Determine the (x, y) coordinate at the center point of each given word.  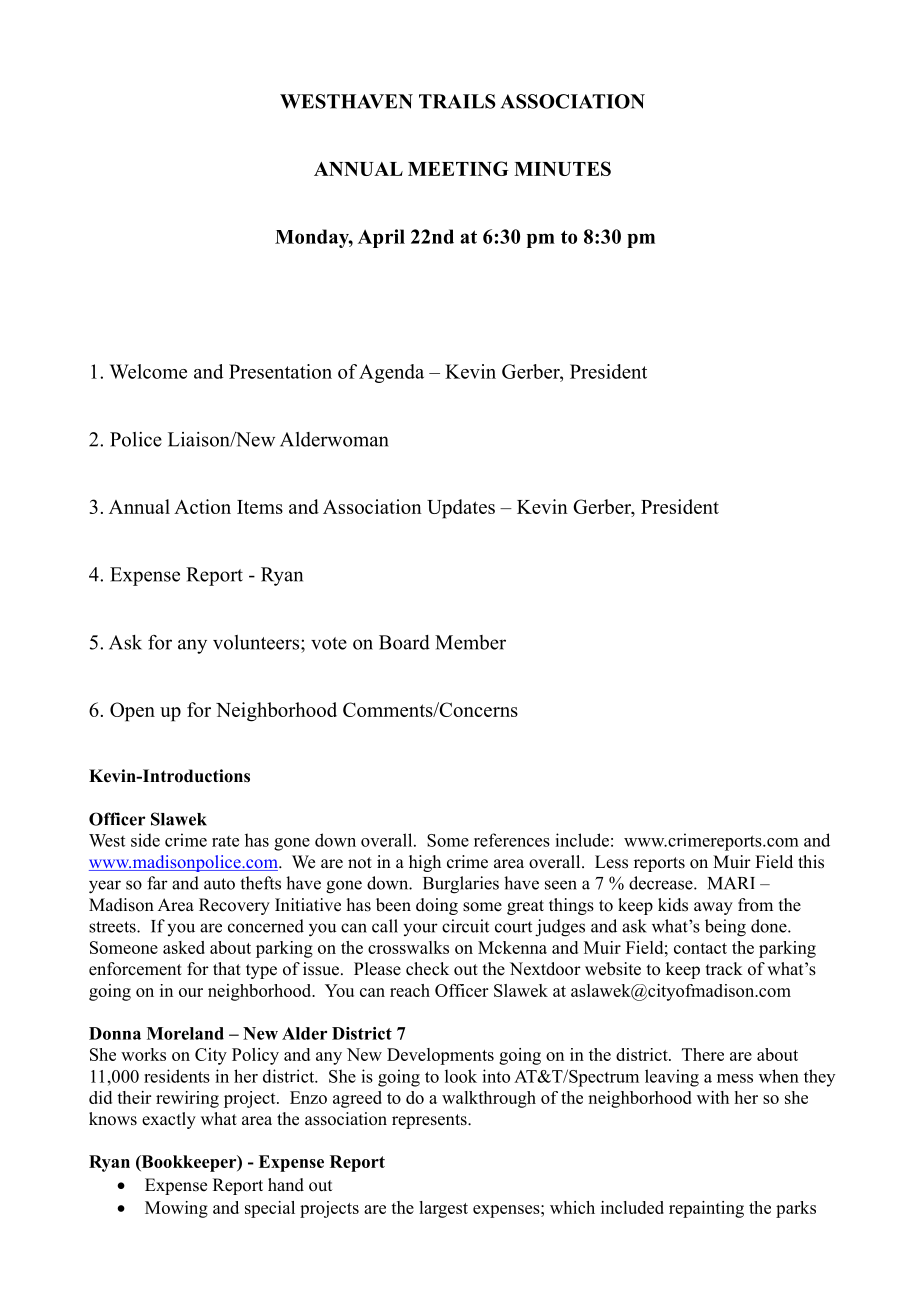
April (381, 238)
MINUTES (562, 168)
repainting (706, 1209)
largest (443, 1209)
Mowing (176, 1209)
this (811, 862)
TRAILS (457, 101)
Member (470, 642)
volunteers (257, 642)
